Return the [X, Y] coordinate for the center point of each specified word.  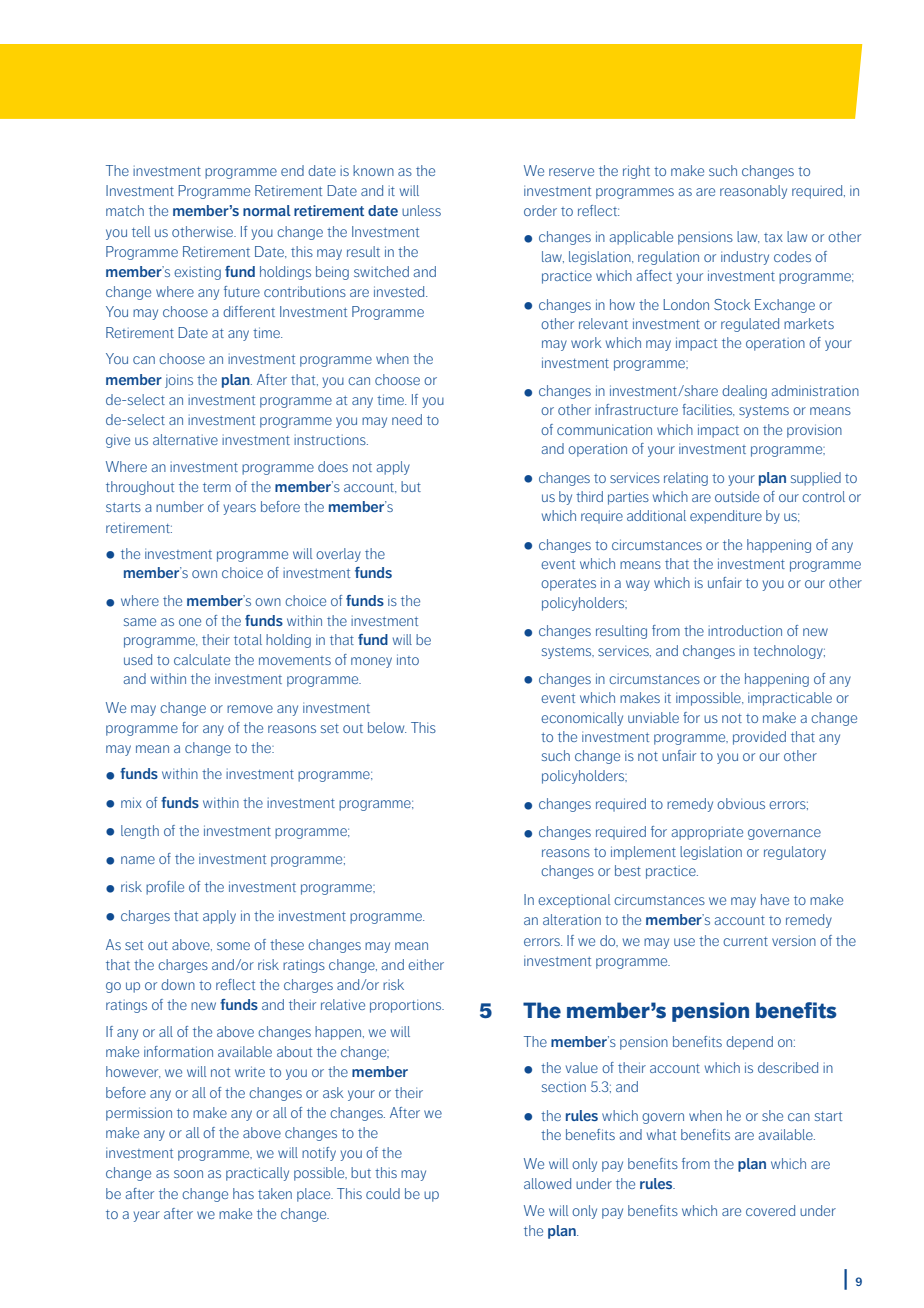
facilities [708, 410]
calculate [202, 659]
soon [188, 1174]
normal [267, 210]
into [408, 659]
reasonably [753, 192]
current [745, 941]
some [233, 946]
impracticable [790, 699]
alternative [185, 439]
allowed [547, 1183]
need [407, 419]
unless [421, 210]
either [426, 964]
